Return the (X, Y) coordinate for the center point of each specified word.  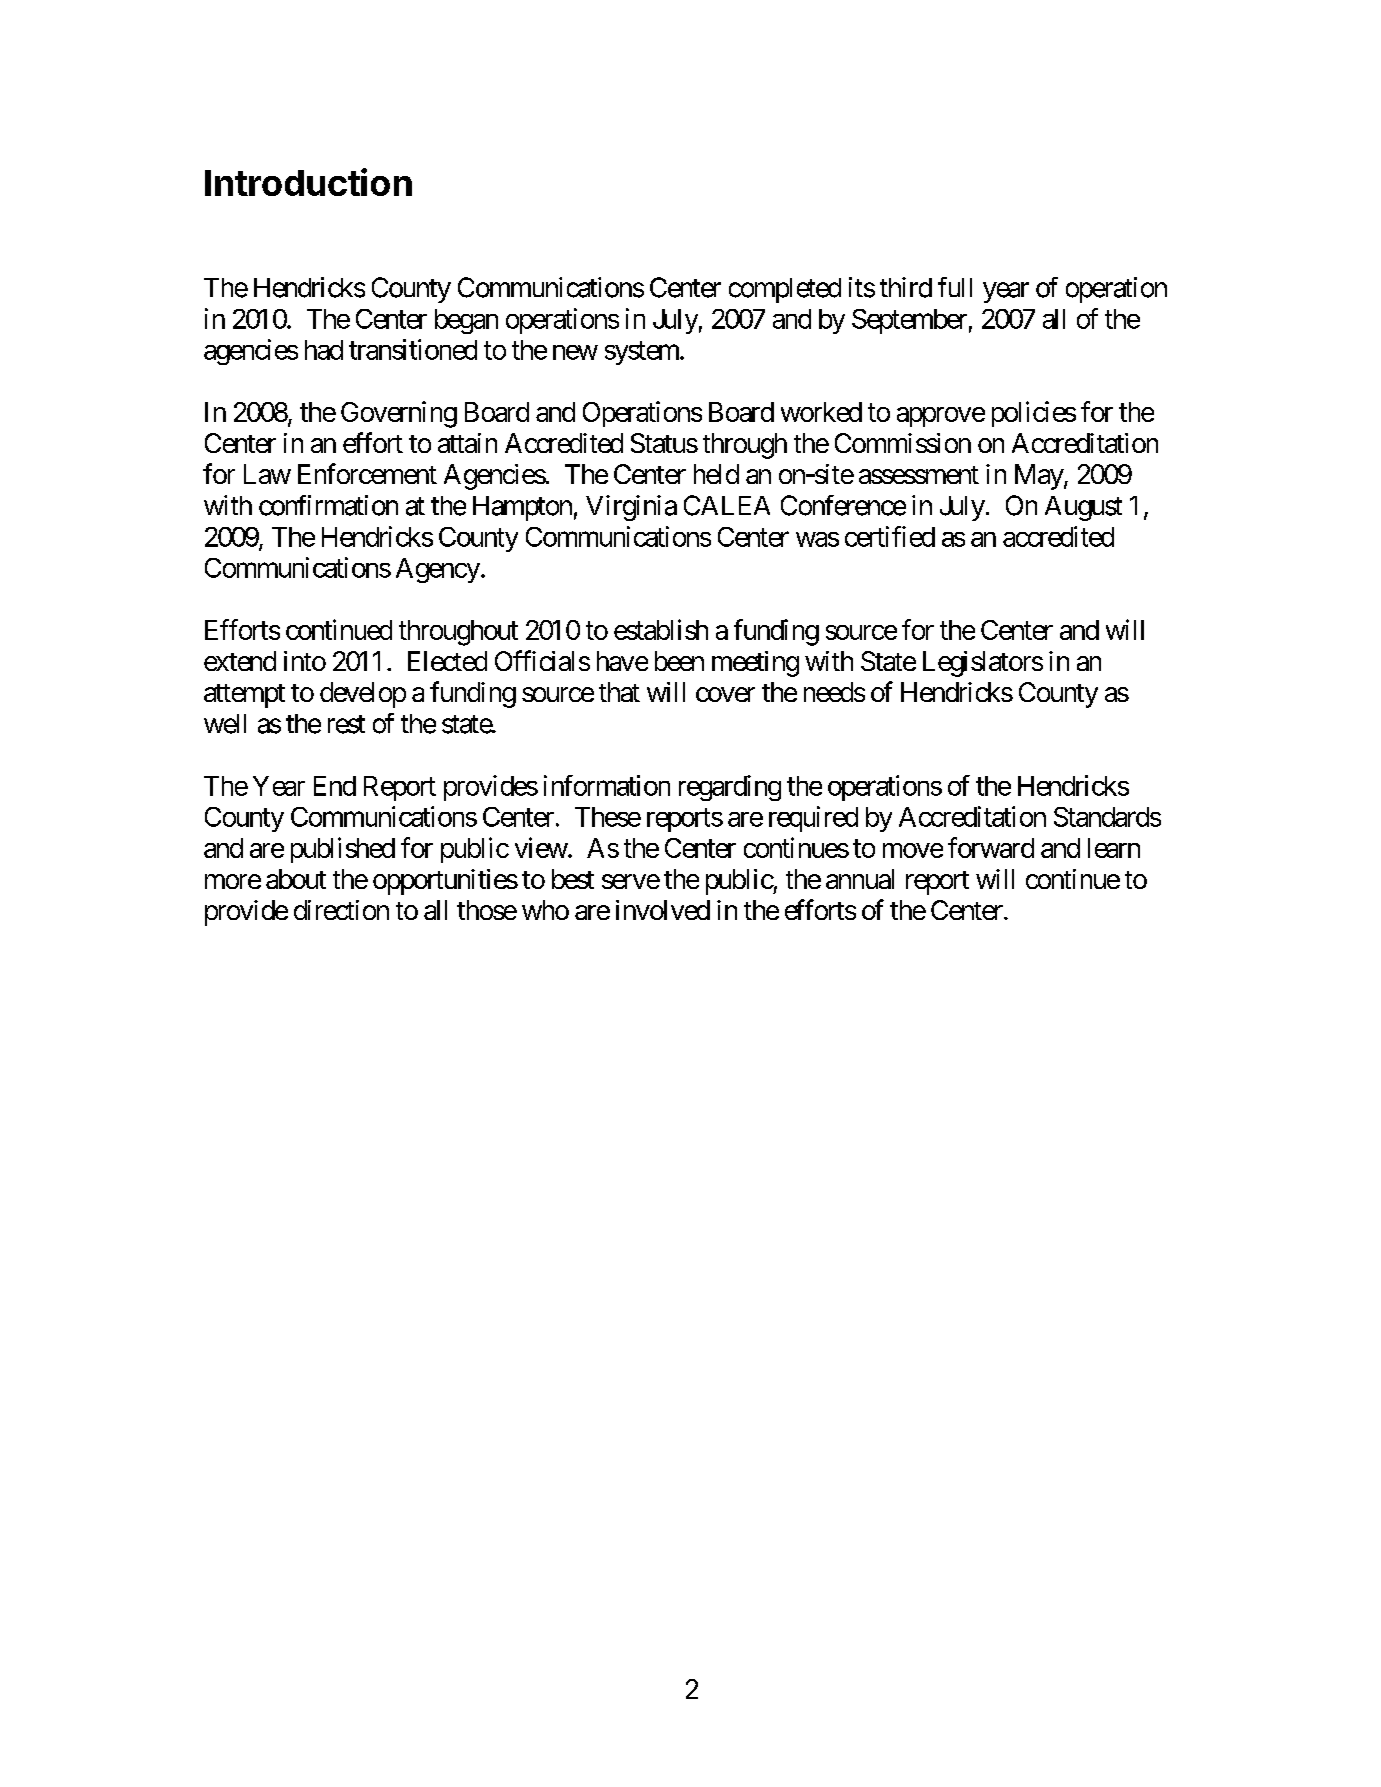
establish (661, 629)
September (909, 321)
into (305, 661)
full (955, 287)
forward (991, 847)
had (324, 350)
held (716, 474)
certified (890, 536)
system (643, 353)
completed (785, 290)
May (1040, 477)
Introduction (308, 182)
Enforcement (367, 473)
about (296, 879)
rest (346, 724)
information (607, 785)
